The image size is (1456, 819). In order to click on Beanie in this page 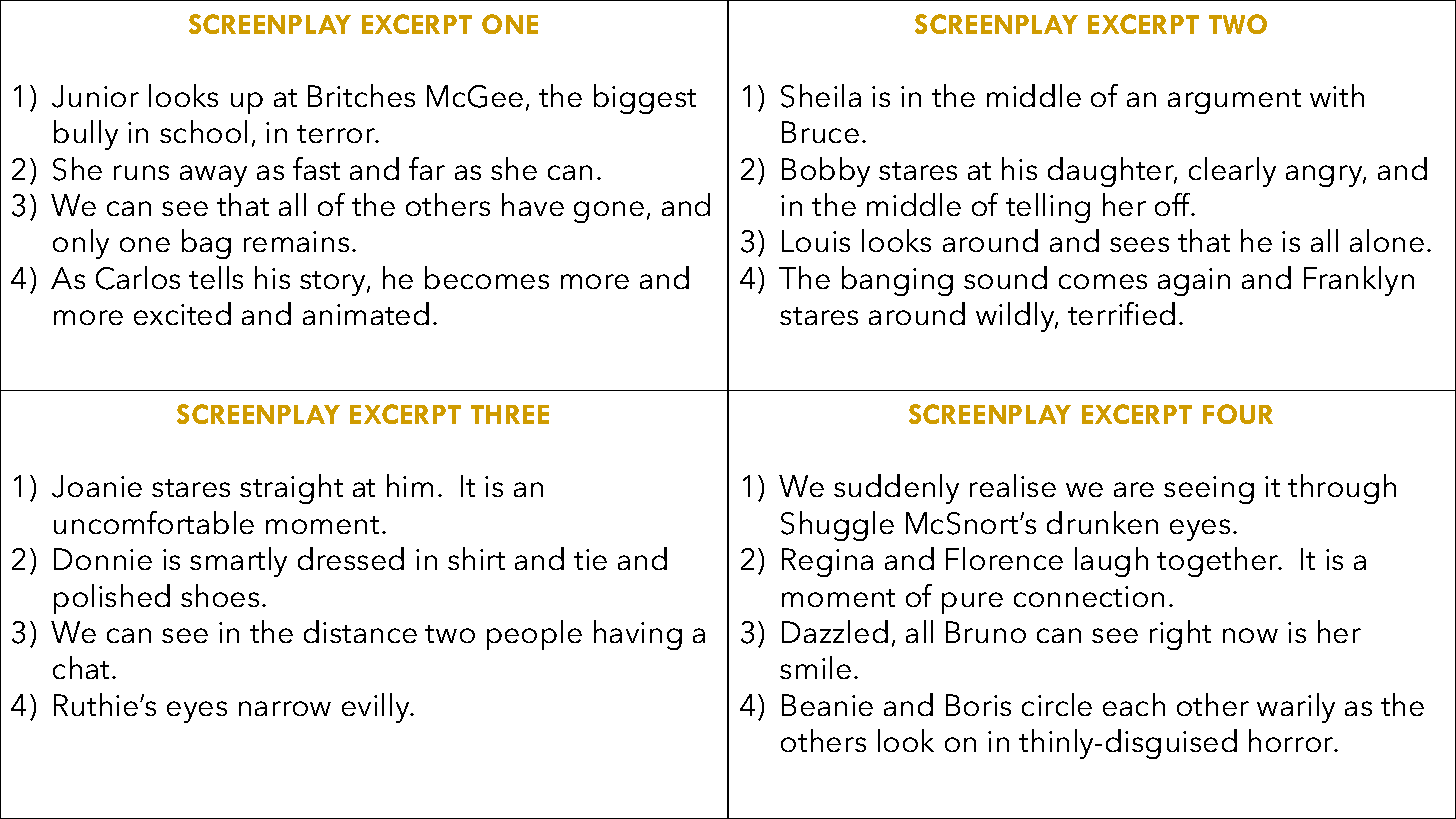, I will do `click(827, 705)`.
